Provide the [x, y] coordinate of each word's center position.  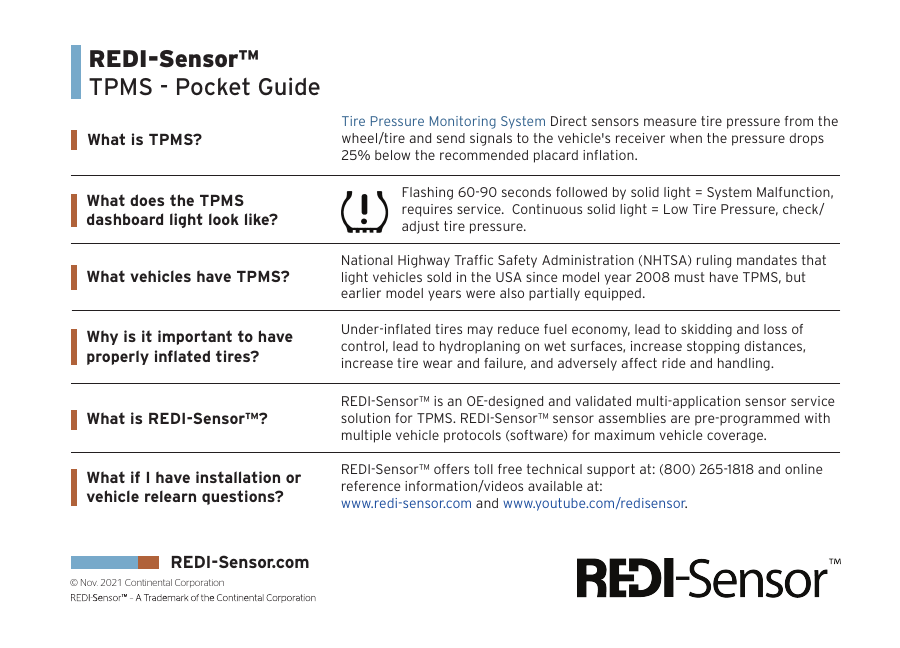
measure [670, 122]
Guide [289, 86]
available [555, 486]
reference [371, 486]
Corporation [199, 583]
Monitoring [463, 122]
